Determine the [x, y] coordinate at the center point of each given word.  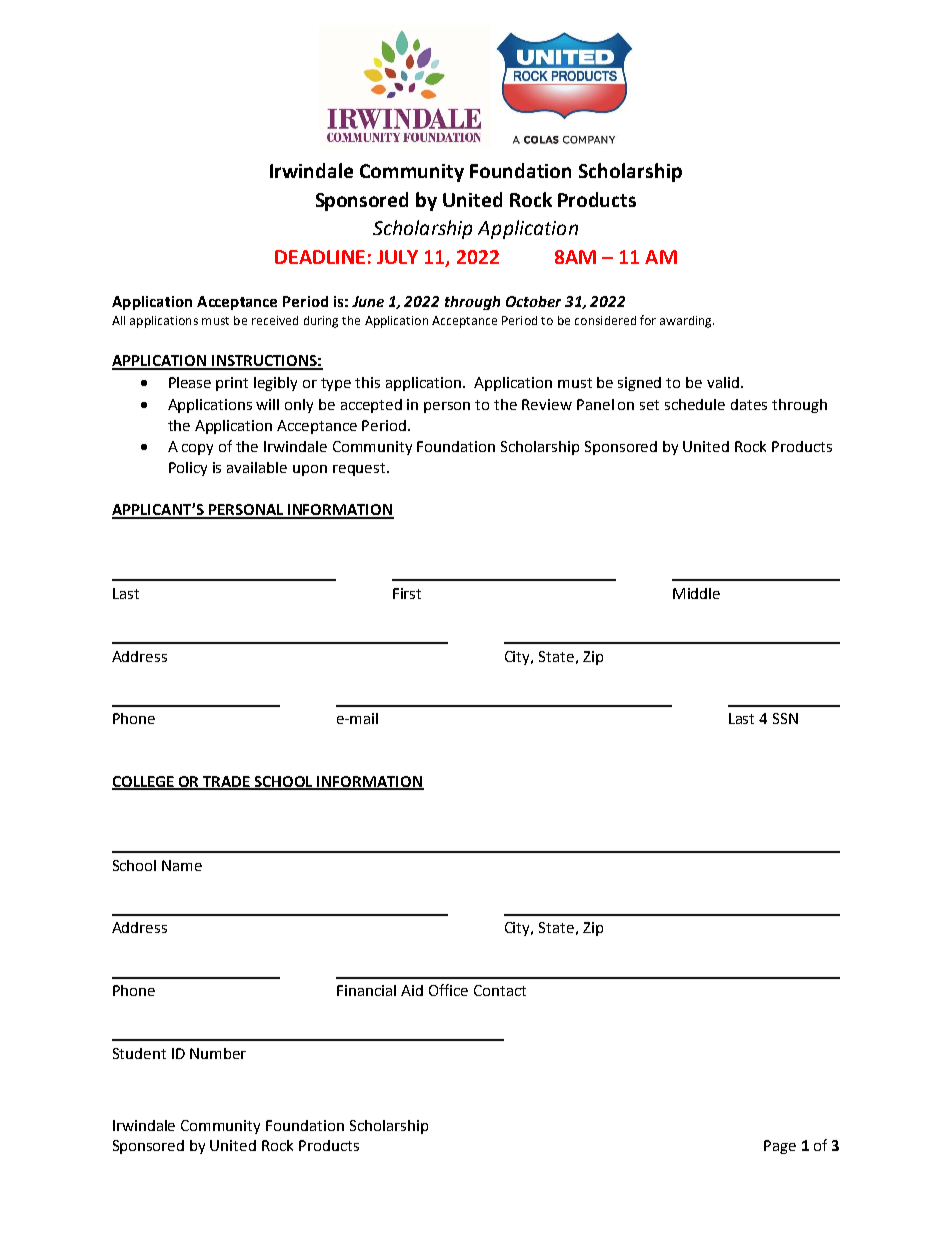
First [407, 593]
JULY [397, 257]
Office [448, 990]
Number [218, 1053]
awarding [687, 322]
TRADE [227, 782]
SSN [785, 718]
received [275, 320]
